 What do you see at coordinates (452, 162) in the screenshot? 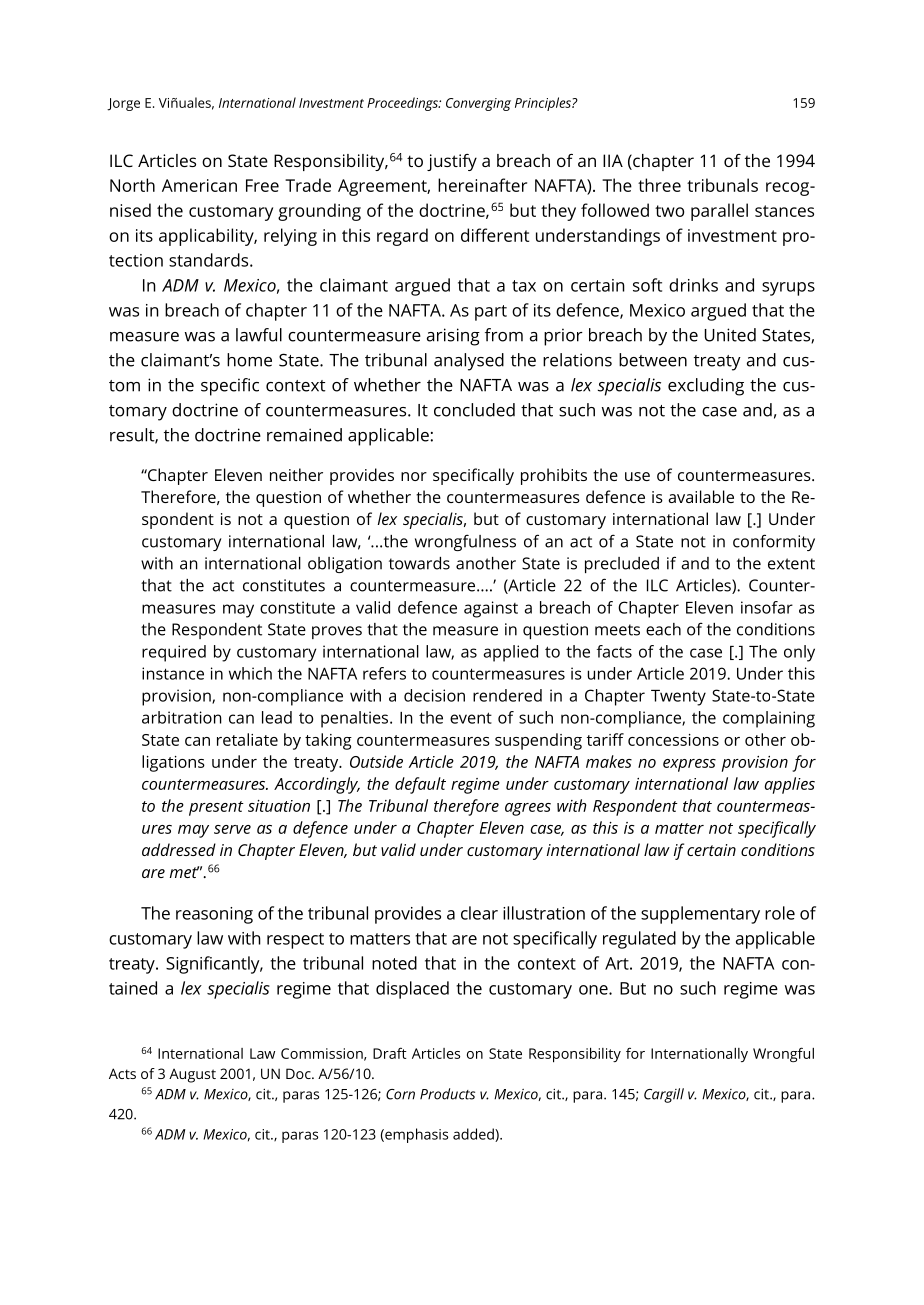
I see `justify` at bounding box center [452, 162].
